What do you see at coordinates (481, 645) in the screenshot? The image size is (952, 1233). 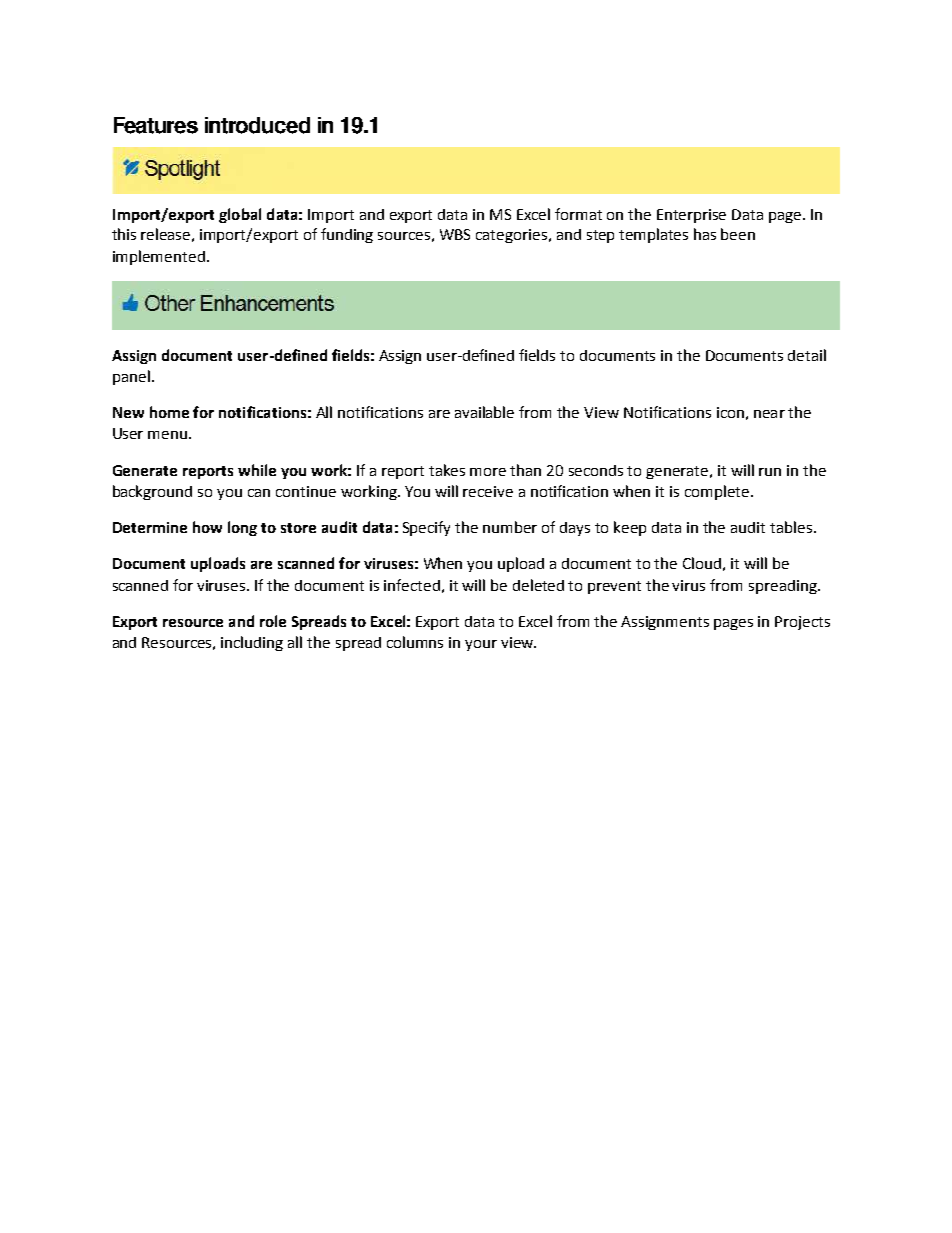 I see `your` at bounding box center [481, 645].
